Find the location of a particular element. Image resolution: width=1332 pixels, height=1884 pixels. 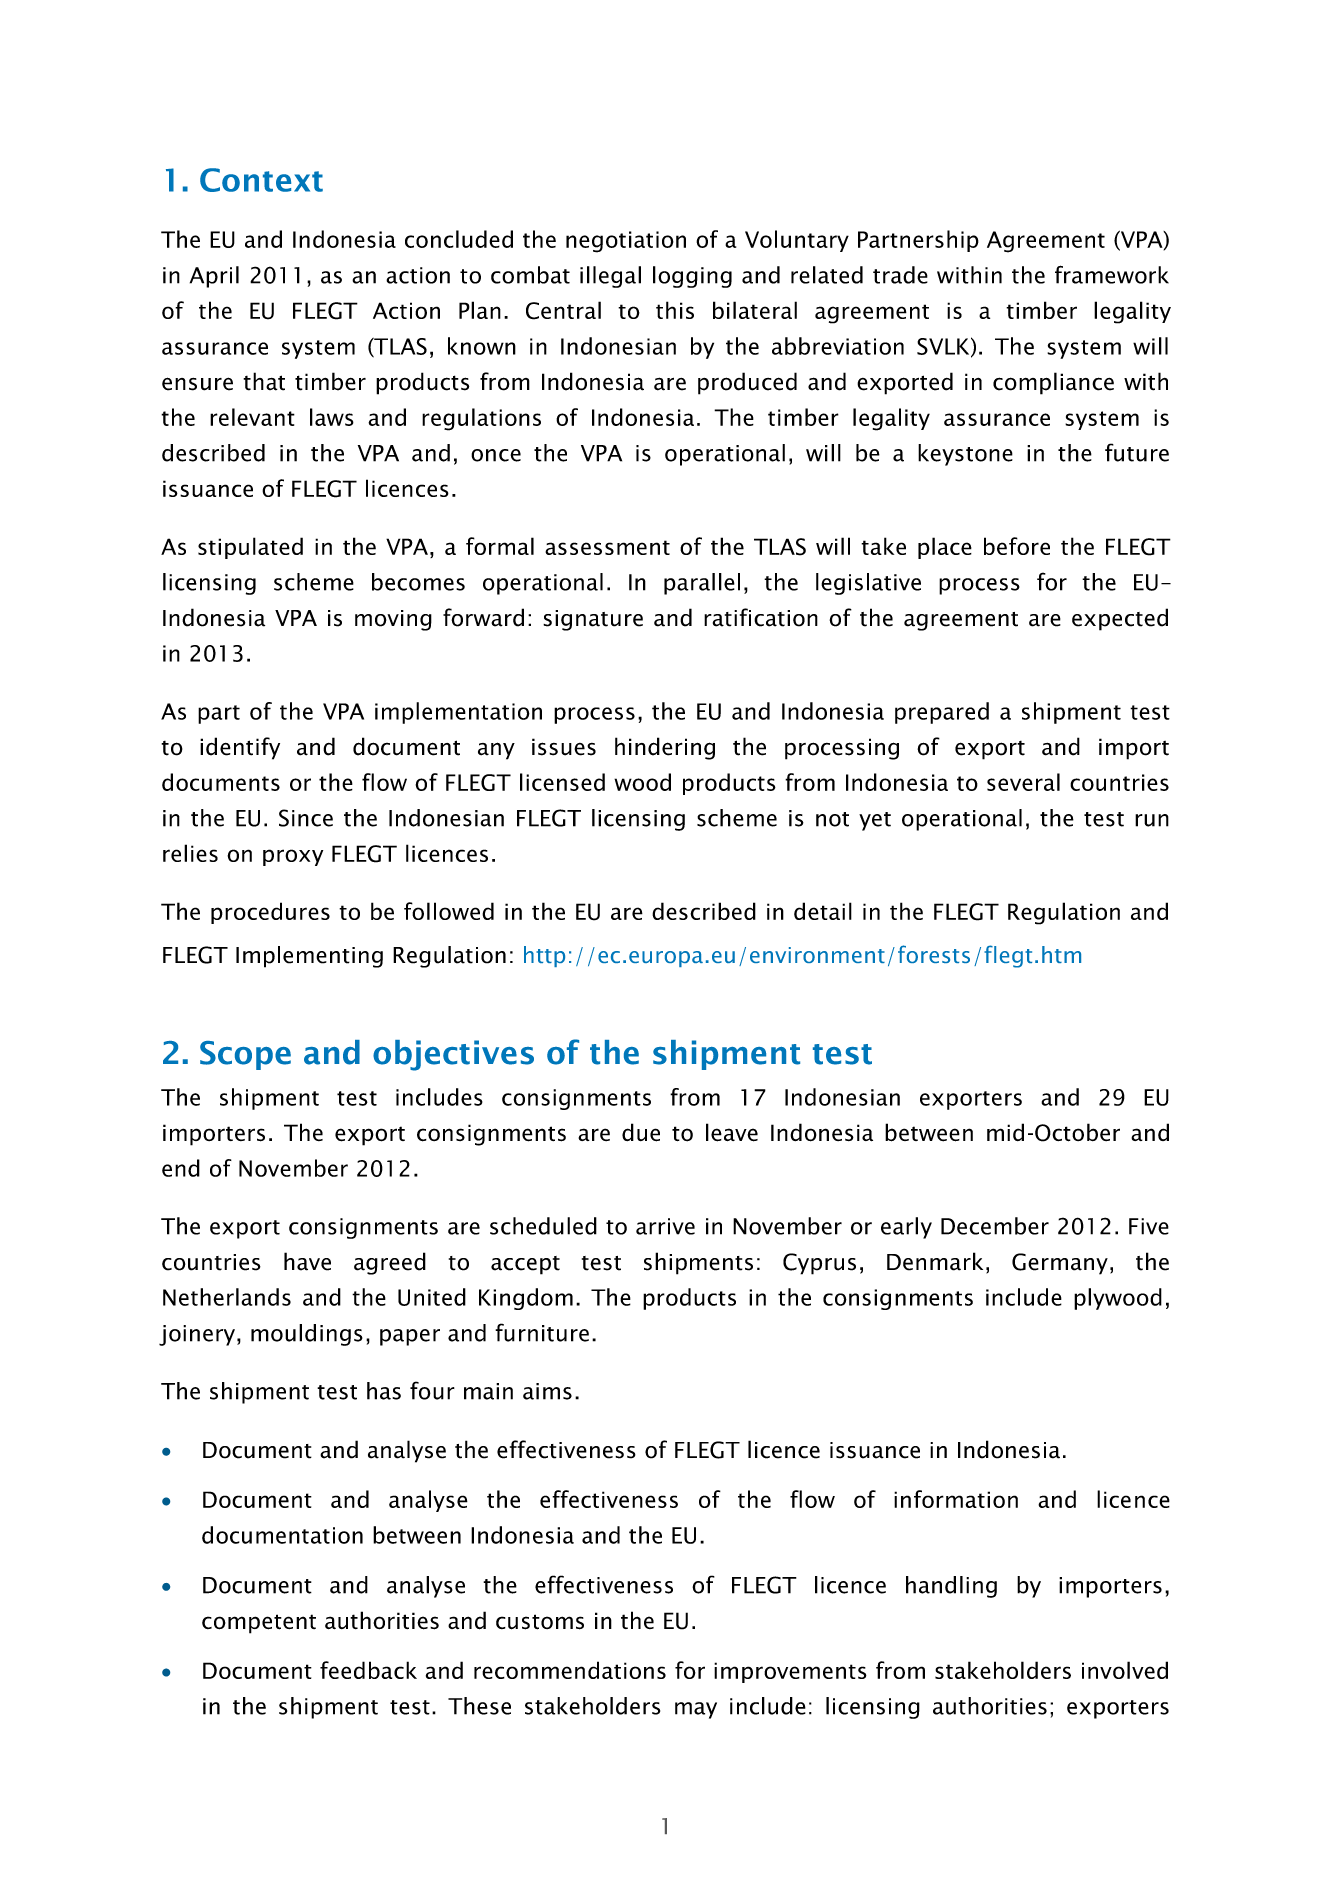

may is located at coordinates (696, 1710).
